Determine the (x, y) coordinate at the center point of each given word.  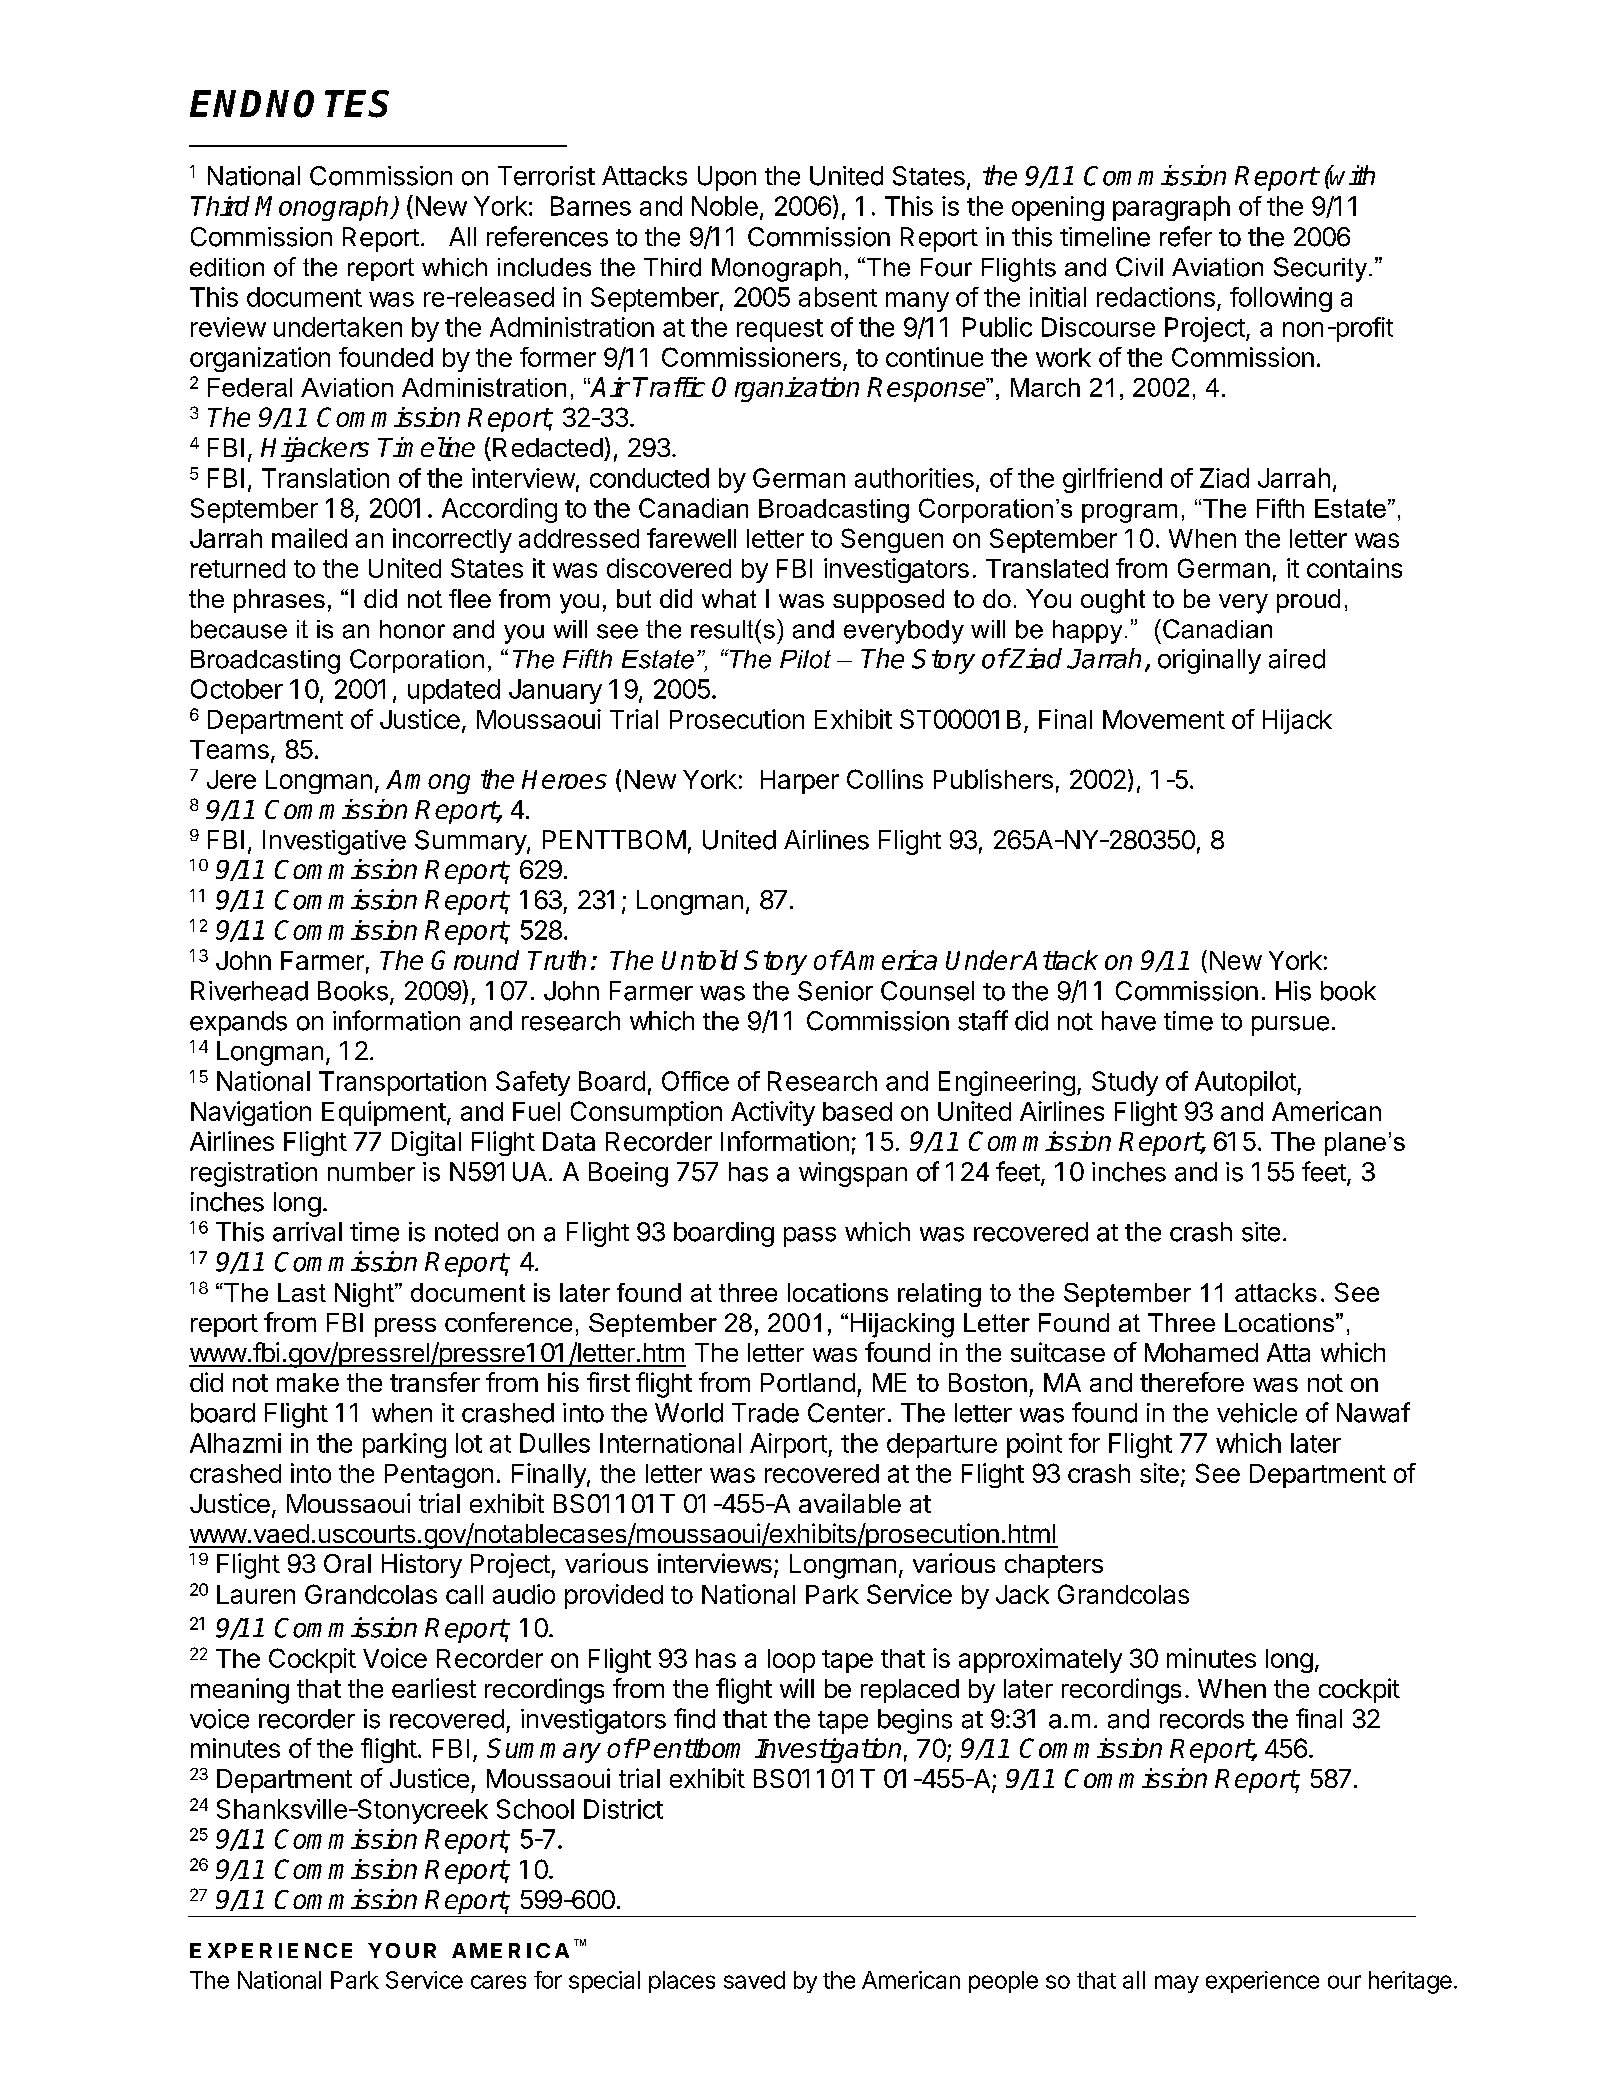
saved (754, 1980)
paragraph (1171, 208)
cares (498, 1982)
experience (1262, 1982)
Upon (727, 178)
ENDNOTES (289, 104)
